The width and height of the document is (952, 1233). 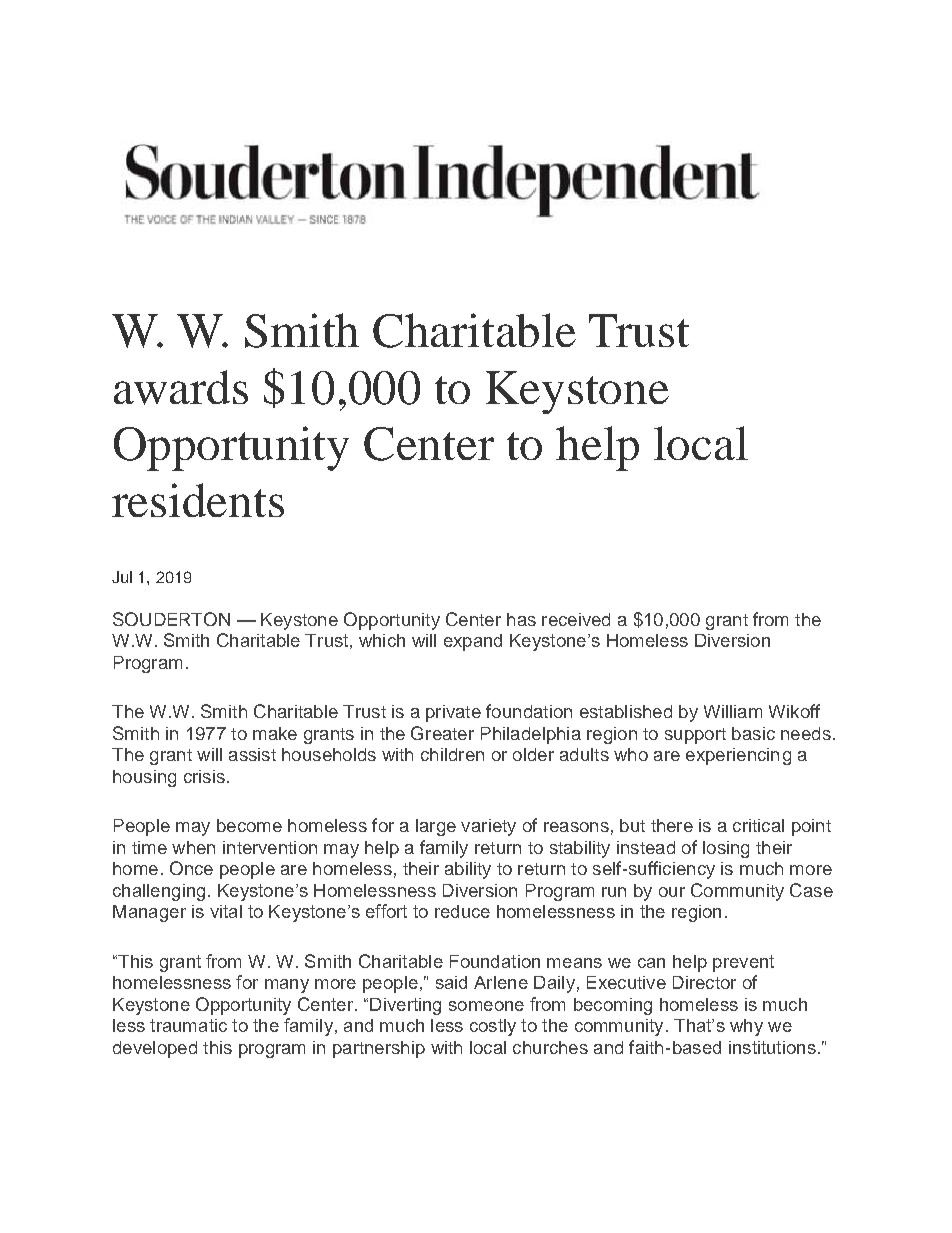 I want to click on awards, so click(x=181, y=387).
